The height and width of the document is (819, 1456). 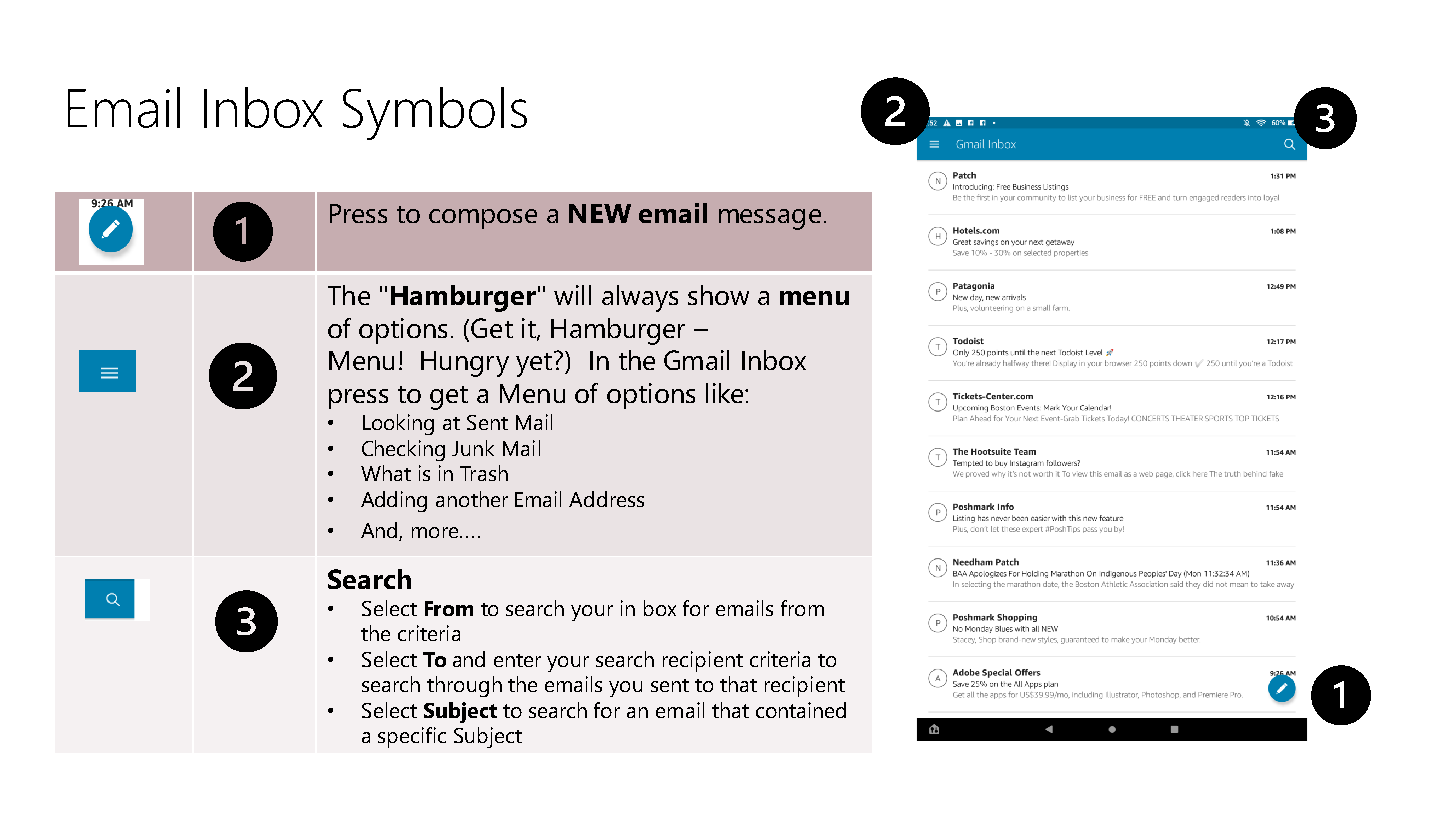 What do you see at coordinates (412, 737) in the document?
I see `specific` at bounding box center [412, 737].
